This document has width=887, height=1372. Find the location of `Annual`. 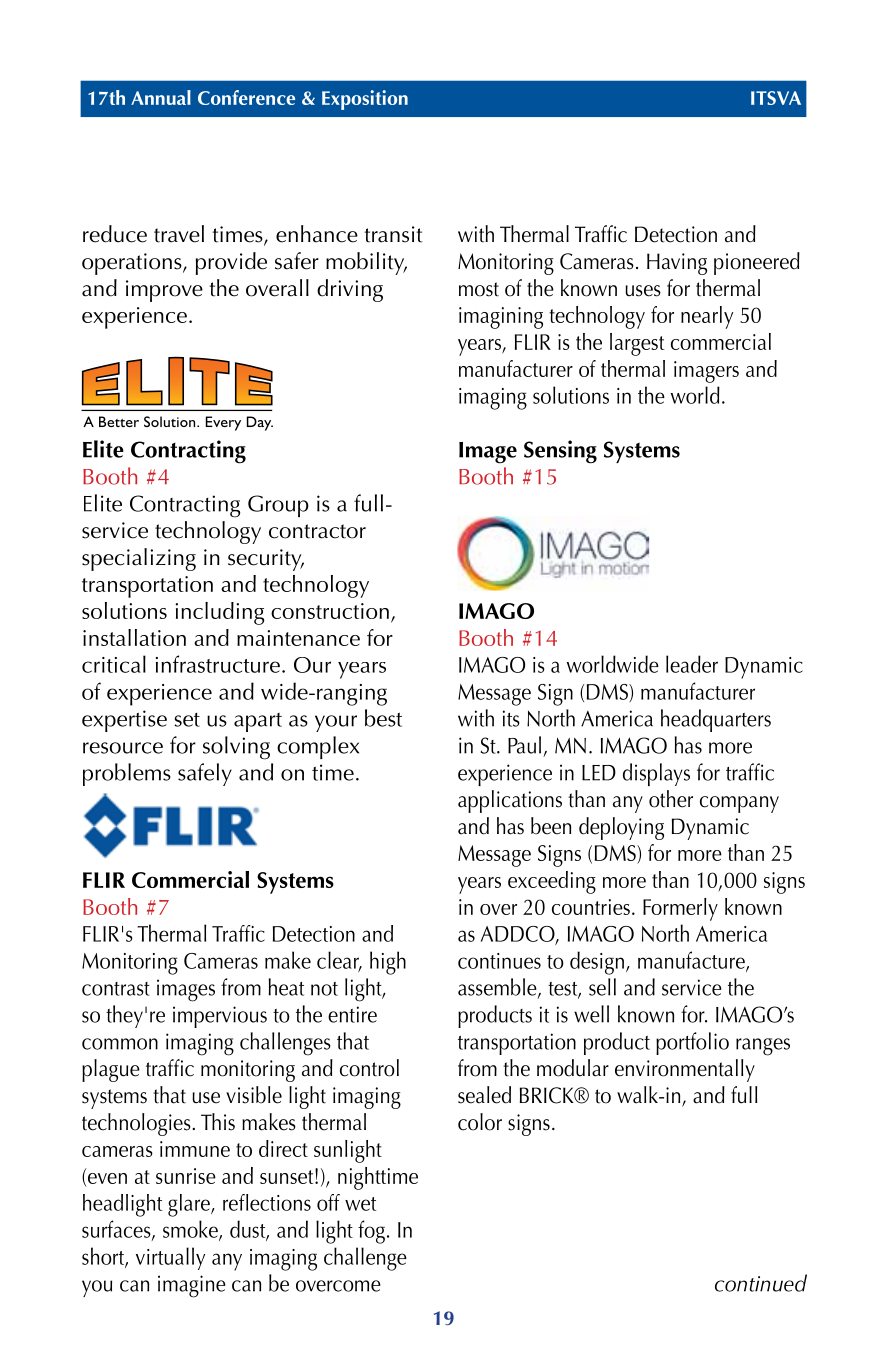

Annual is located at coordinates (161, 97).
